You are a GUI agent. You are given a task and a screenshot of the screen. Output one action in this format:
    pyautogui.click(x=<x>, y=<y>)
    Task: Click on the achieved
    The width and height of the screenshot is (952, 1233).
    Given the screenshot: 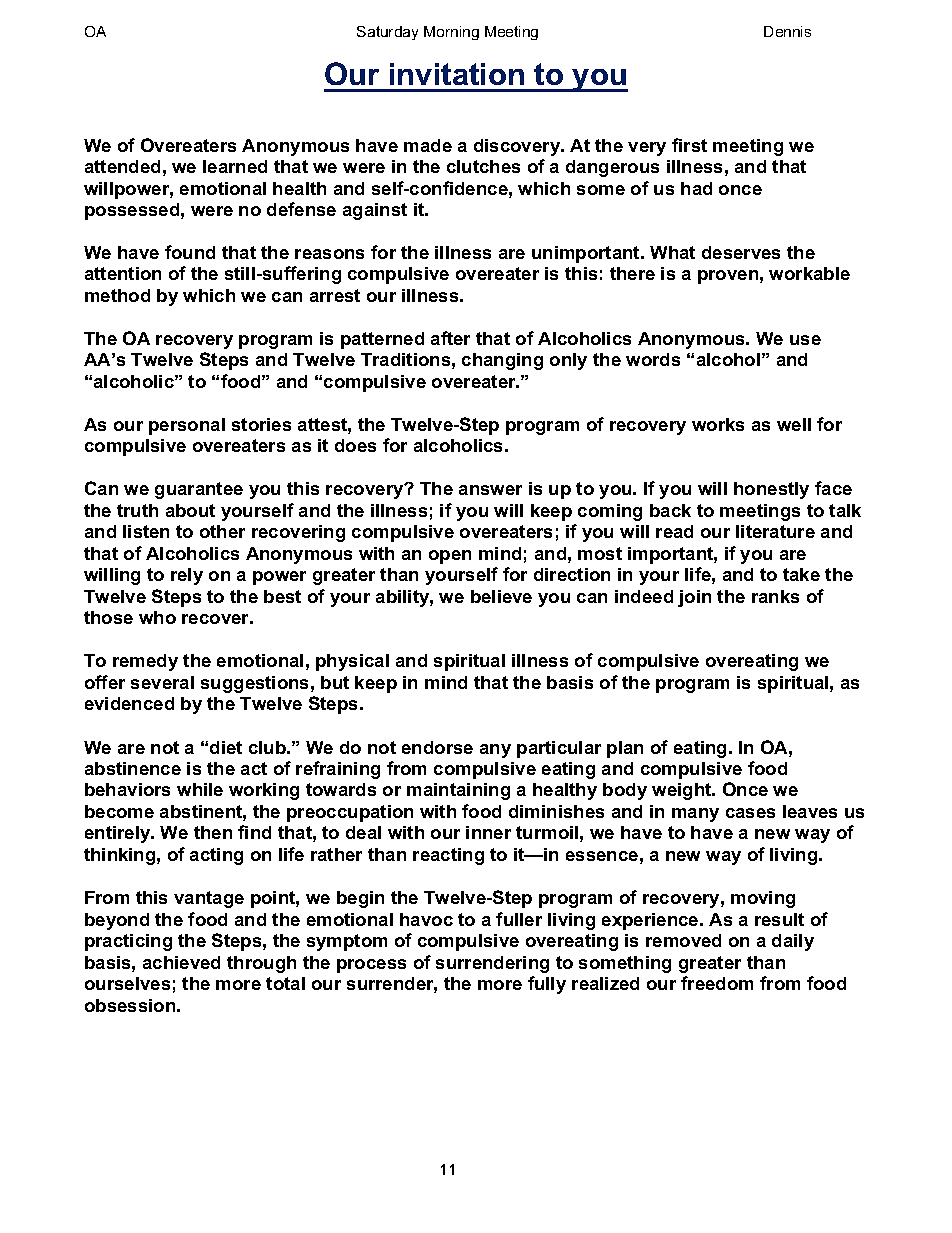 What is the action you would take?
    pyautogui.click(x=181, y=962)
